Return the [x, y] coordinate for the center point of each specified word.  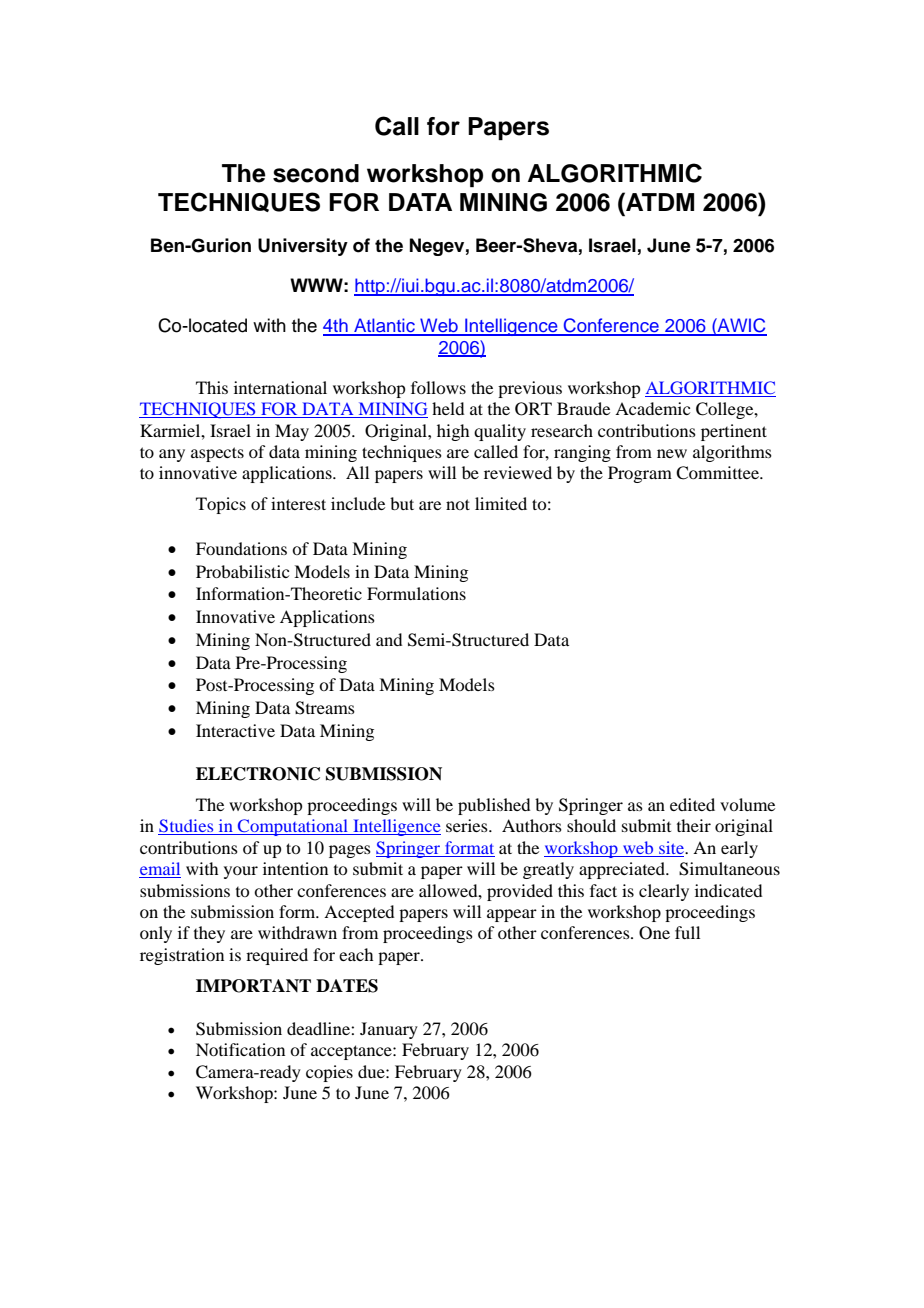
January [389, 1030]
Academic [652, 408]
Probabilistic [242, 571]
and [389, 639]
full [687, 932]
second [316, 173]
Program [640, 474]
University [303, 247]
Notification [240, 1049]
